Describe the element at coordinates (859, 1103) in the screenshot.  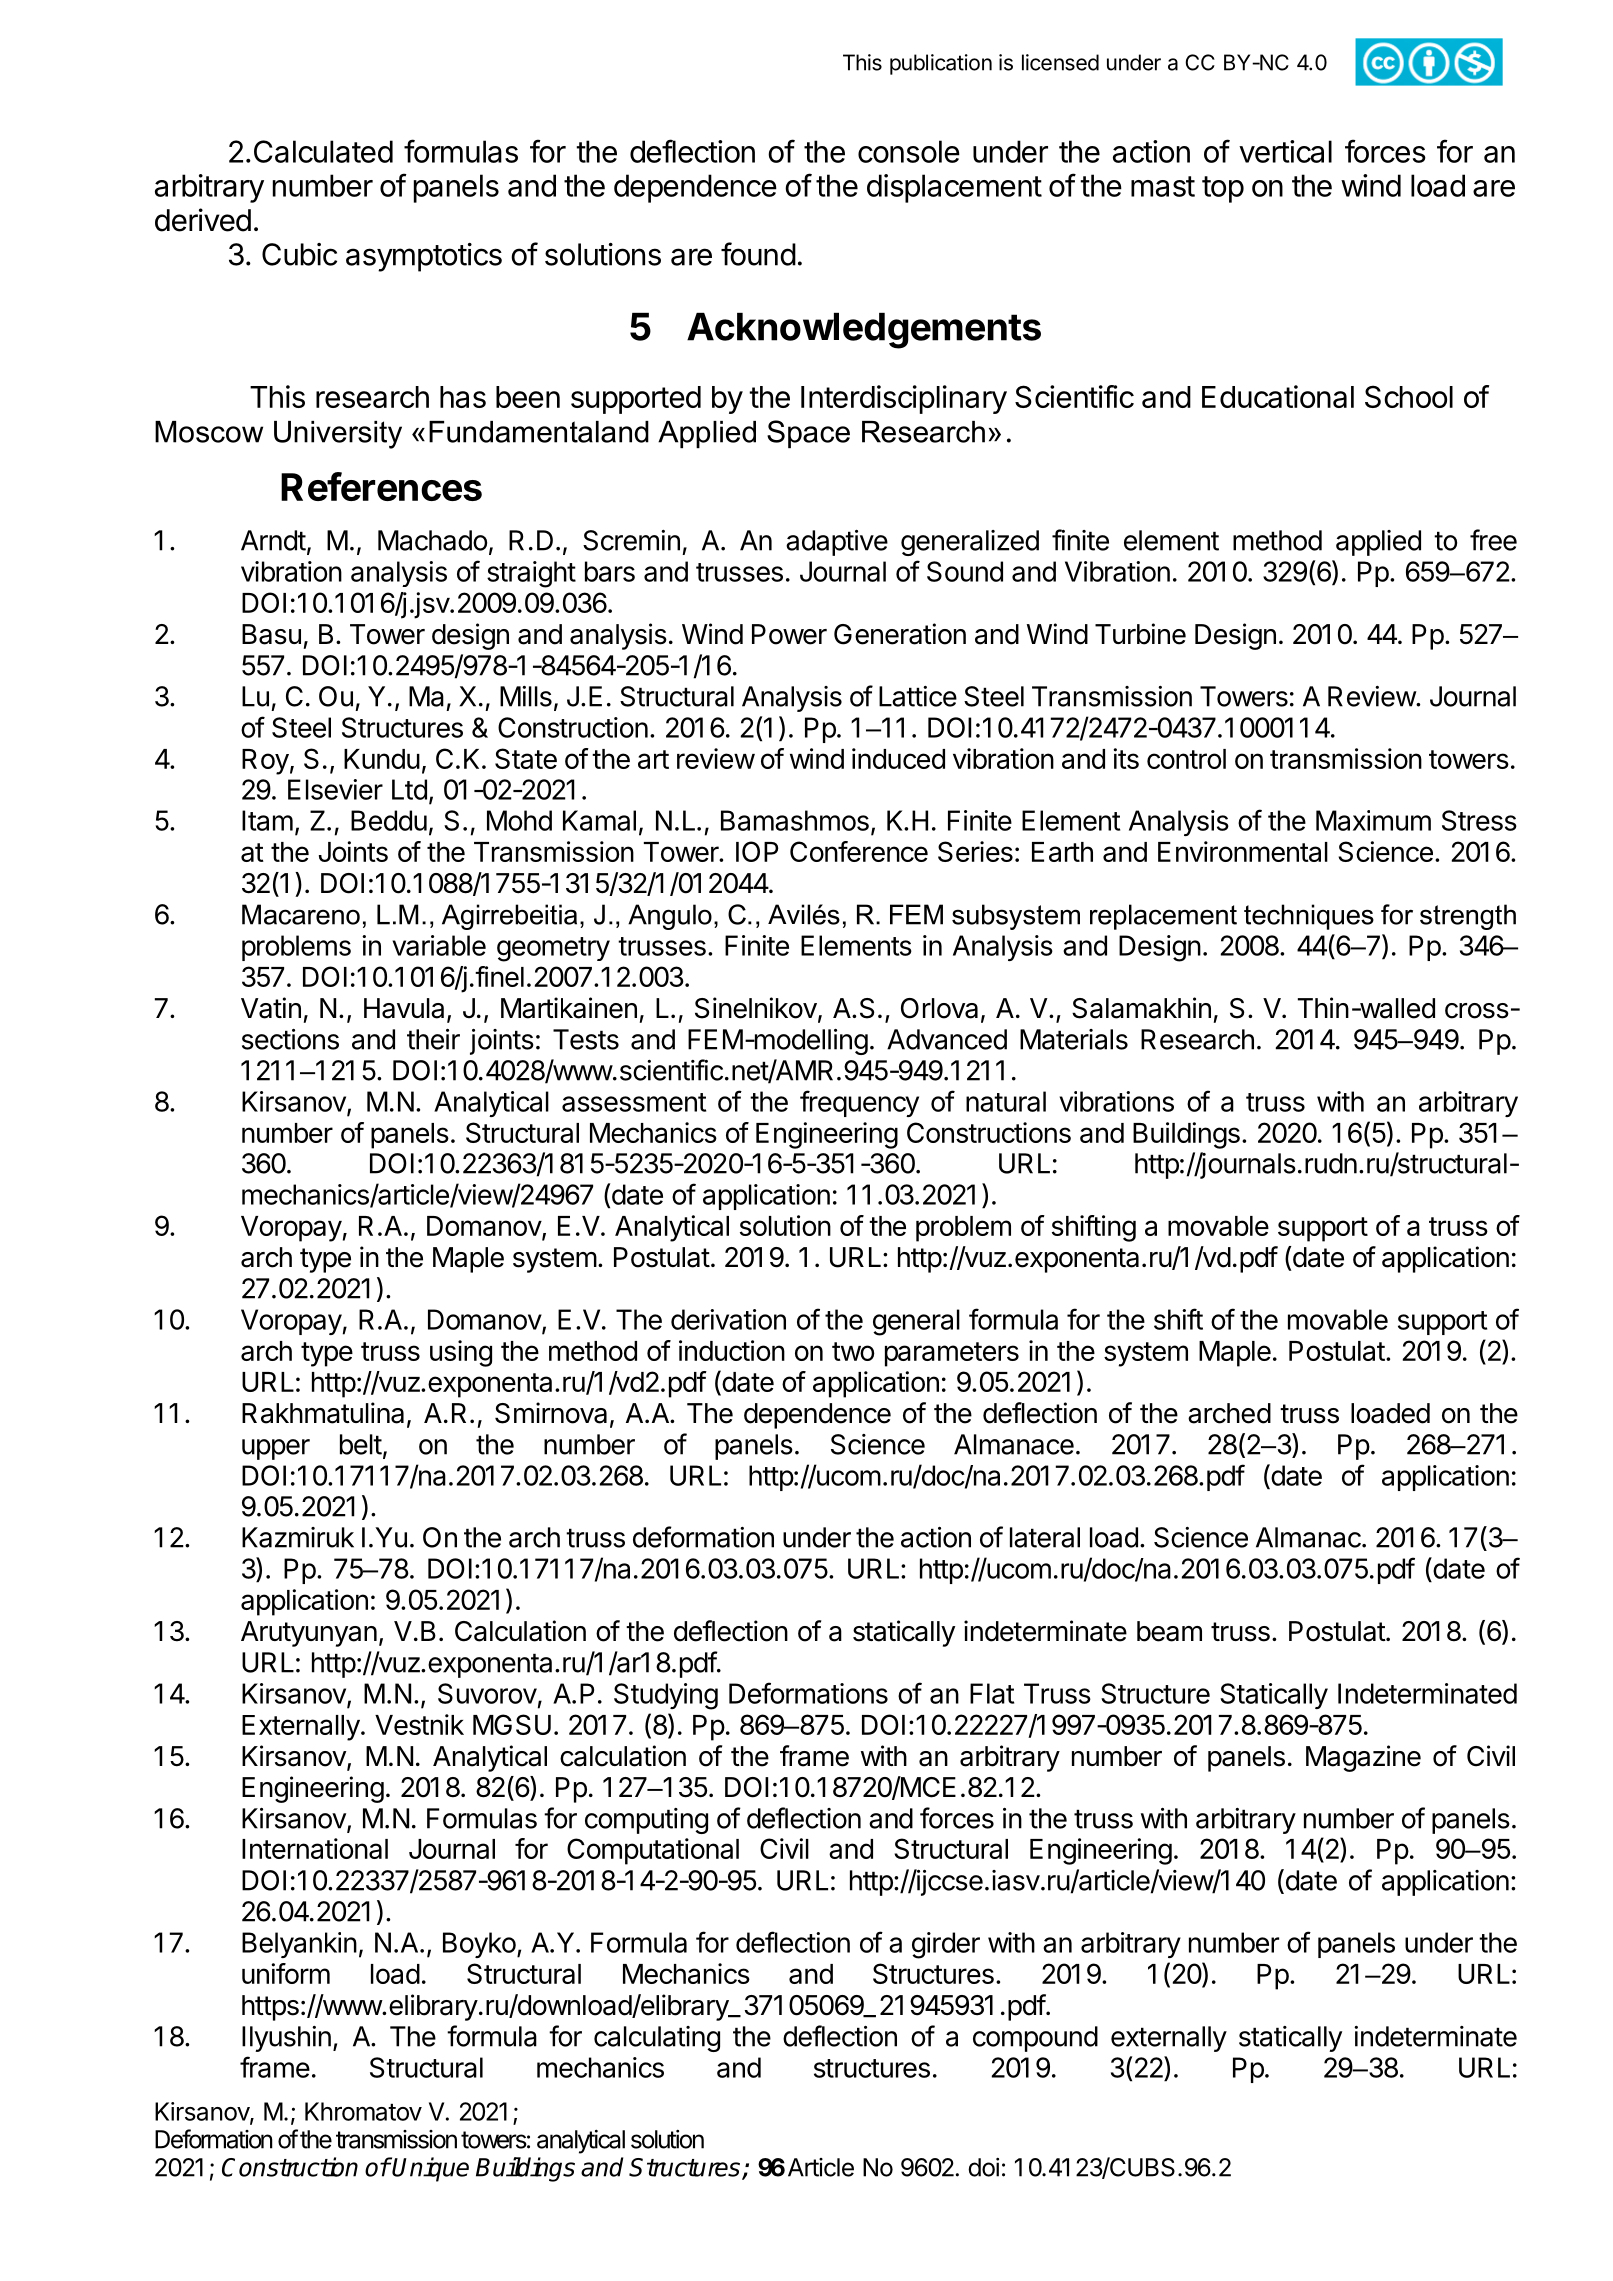
I see `frequency` at that location.
